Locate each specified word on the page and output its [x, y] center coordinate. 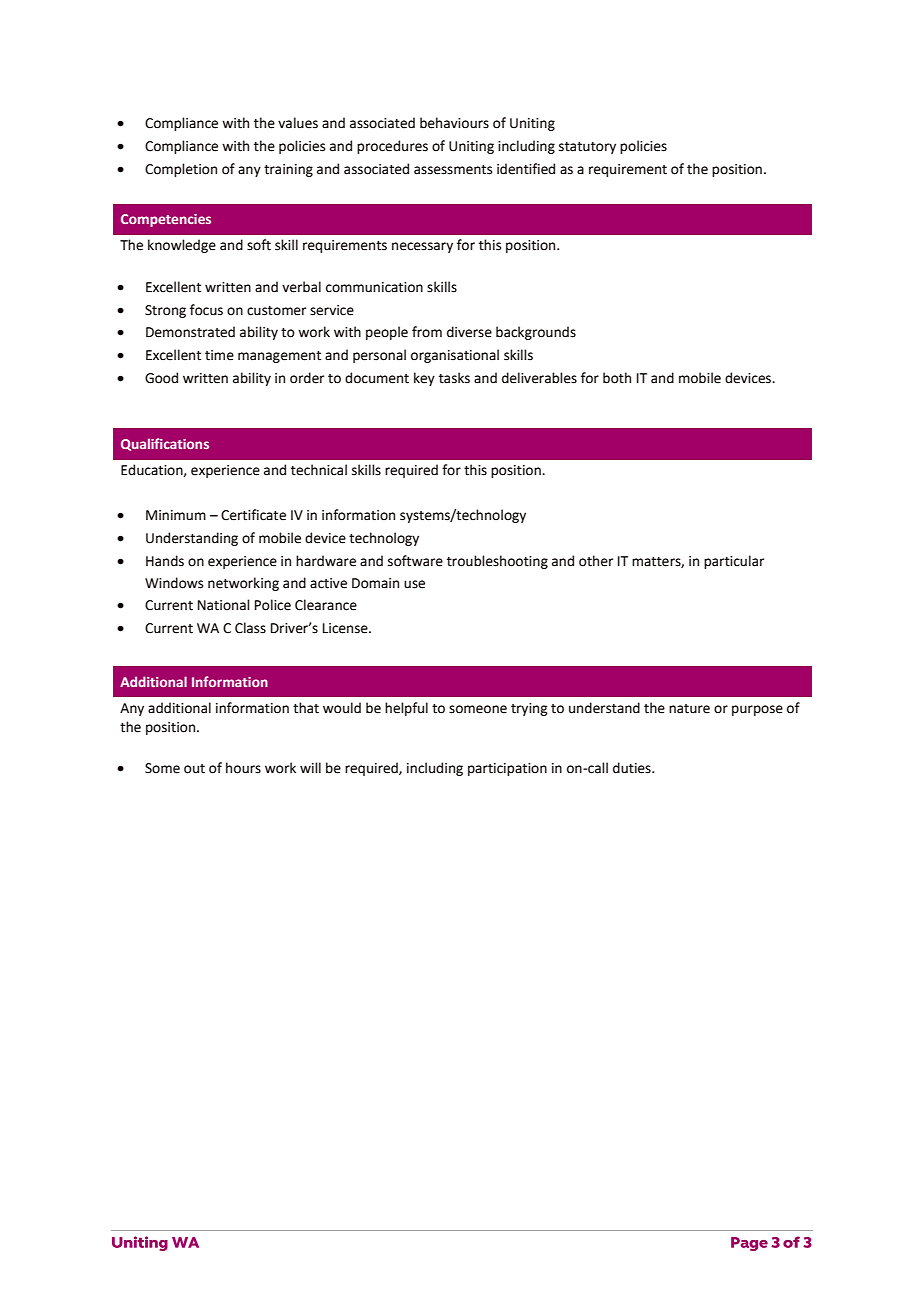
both [617, 378]
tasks [454, 378]
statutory [587, 148]
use [414, 584]
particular [734, 562]
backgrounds [536, 333]
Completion [181, 170]
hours [243, 768]
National [224, 605]
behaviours [454, 123]
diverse [469, 332]
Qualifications [165, 444]
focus [206, 310]
